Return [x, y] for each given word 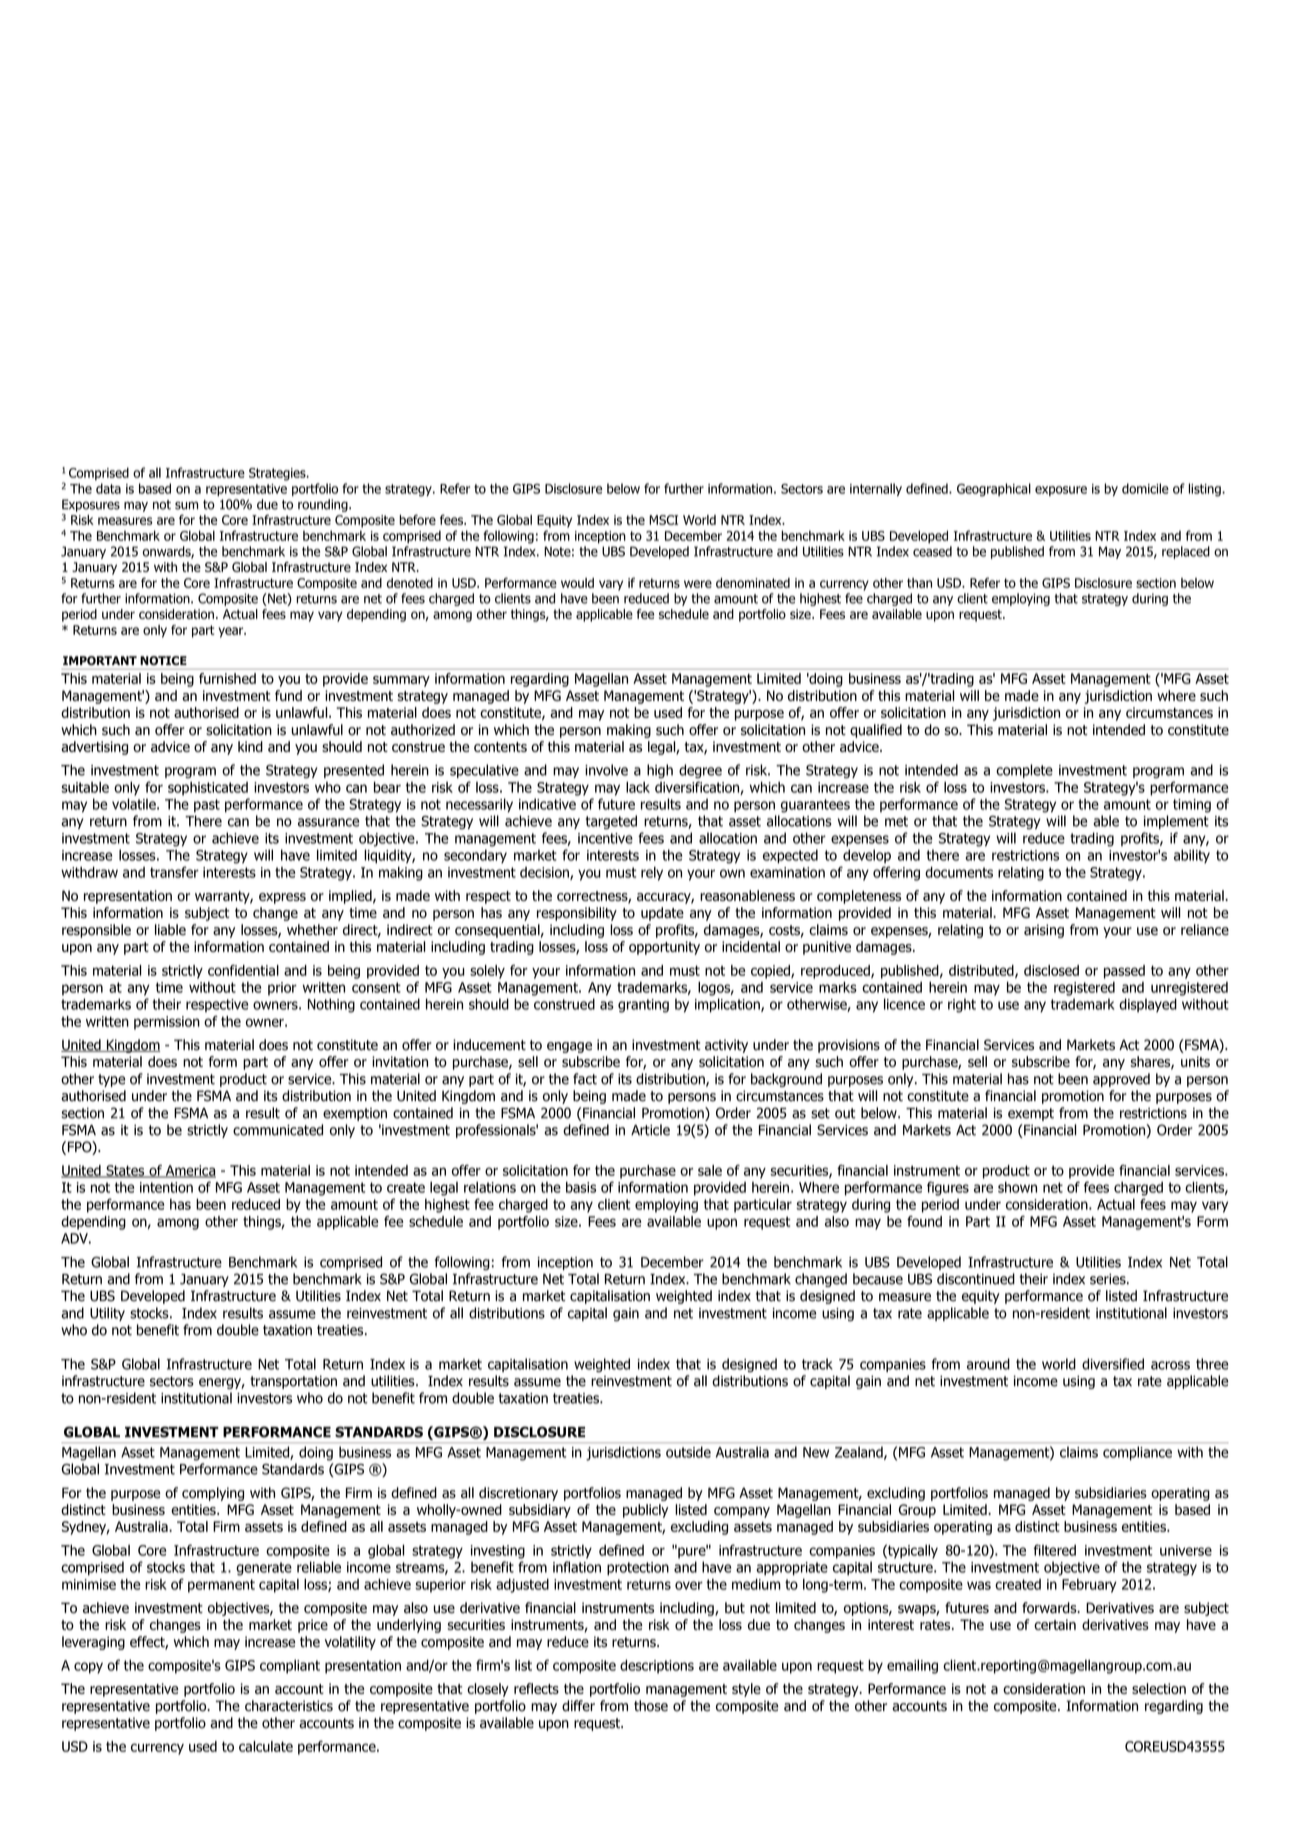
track [817, 1364]
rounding [324, 505]
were [698, 584]
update [662, 914]
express [282, 898]
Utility [107, 1314]
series [1109, 1279]
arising [1044, 931]
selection [1159, 1688]
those [651, 1706]
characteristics [289, 1706]
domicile [1145, 488]
